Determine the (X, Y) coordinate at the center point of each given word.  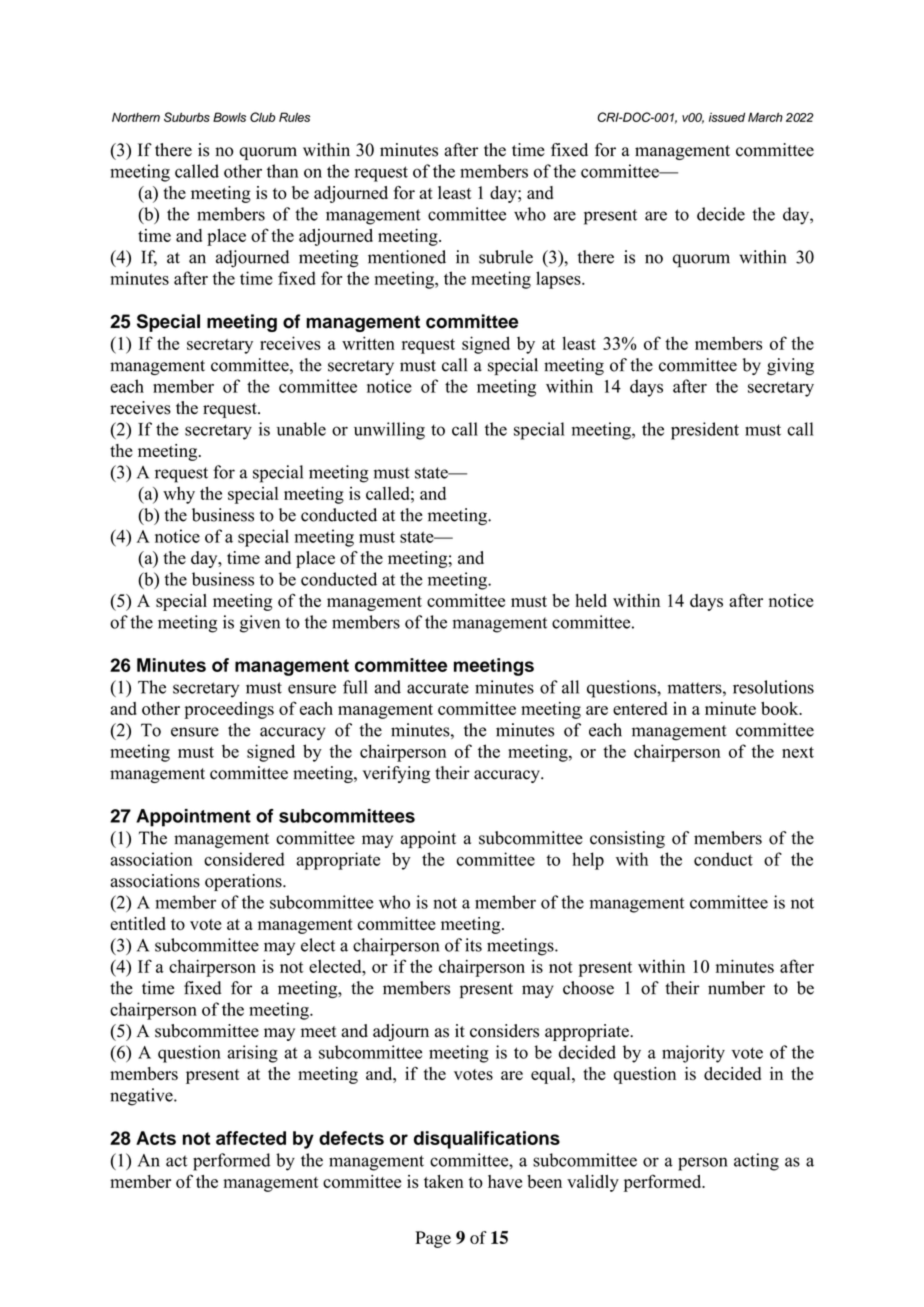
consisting (627, 839)
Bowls (229, 117)
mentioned (407, 257)
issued (727, 117)
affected (251, 1138)
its (473, 945)
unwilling (389, 431)
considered (244, 859)
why (179, 495)
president (705, 431)
